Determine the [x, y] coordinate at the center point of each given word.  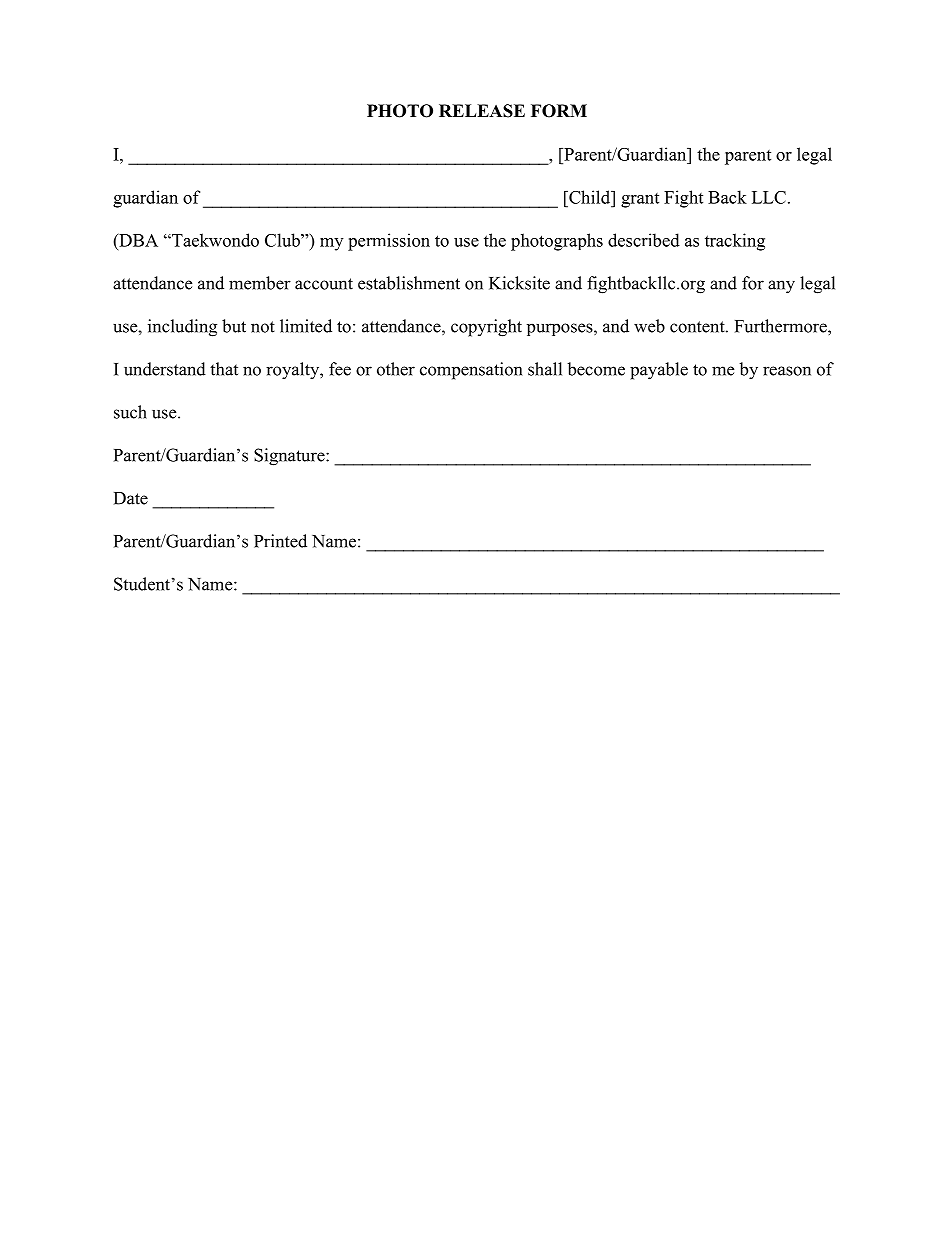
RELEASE [482, 111]
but [234, 326]
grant [640, 200]
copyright [486, 328]
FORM [559, 111]
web [649, 326]
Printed [280, 541]
